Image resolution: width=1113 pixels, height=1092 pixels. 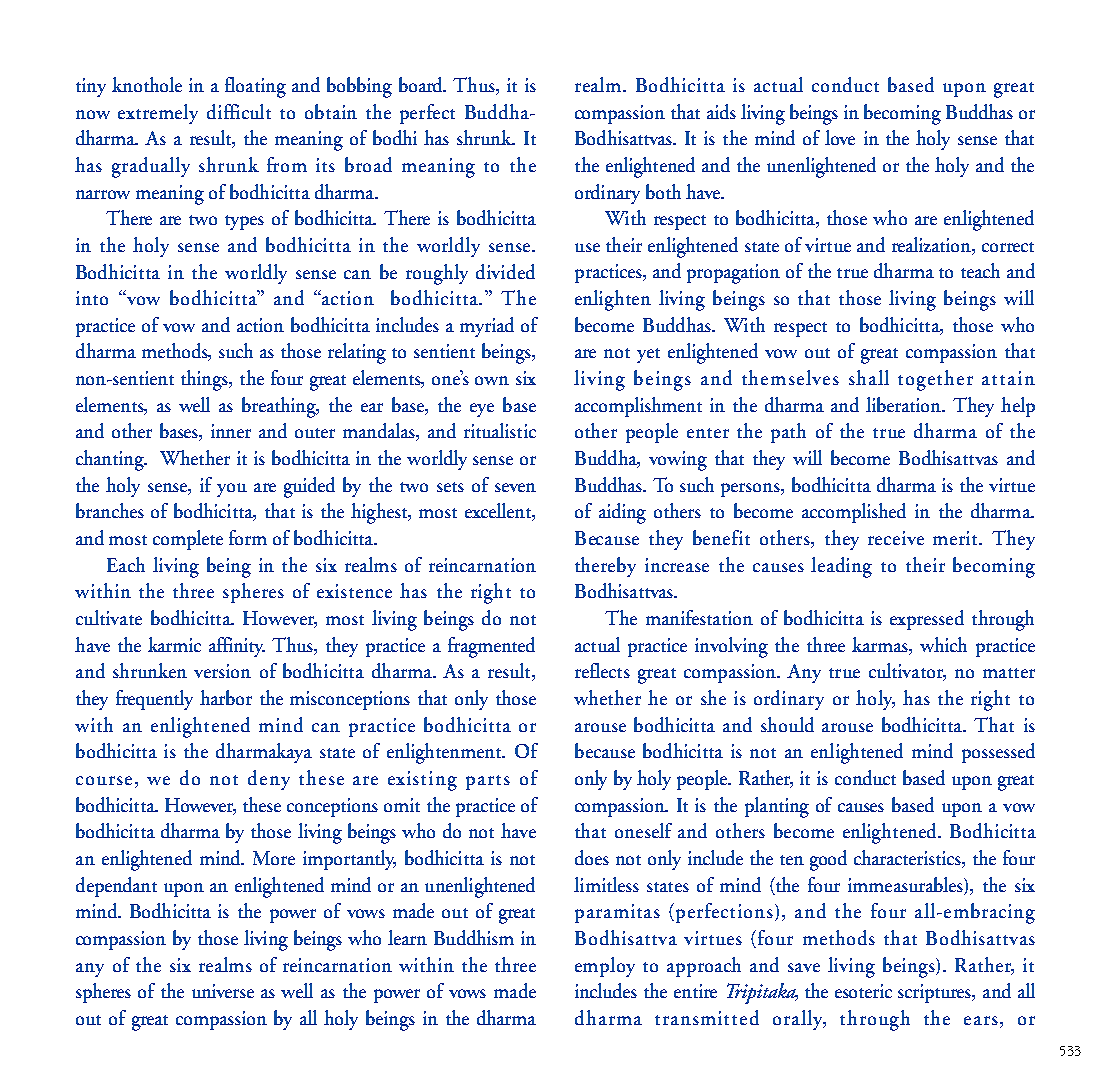 I want to click on receive, so click(x=896, y=538).
